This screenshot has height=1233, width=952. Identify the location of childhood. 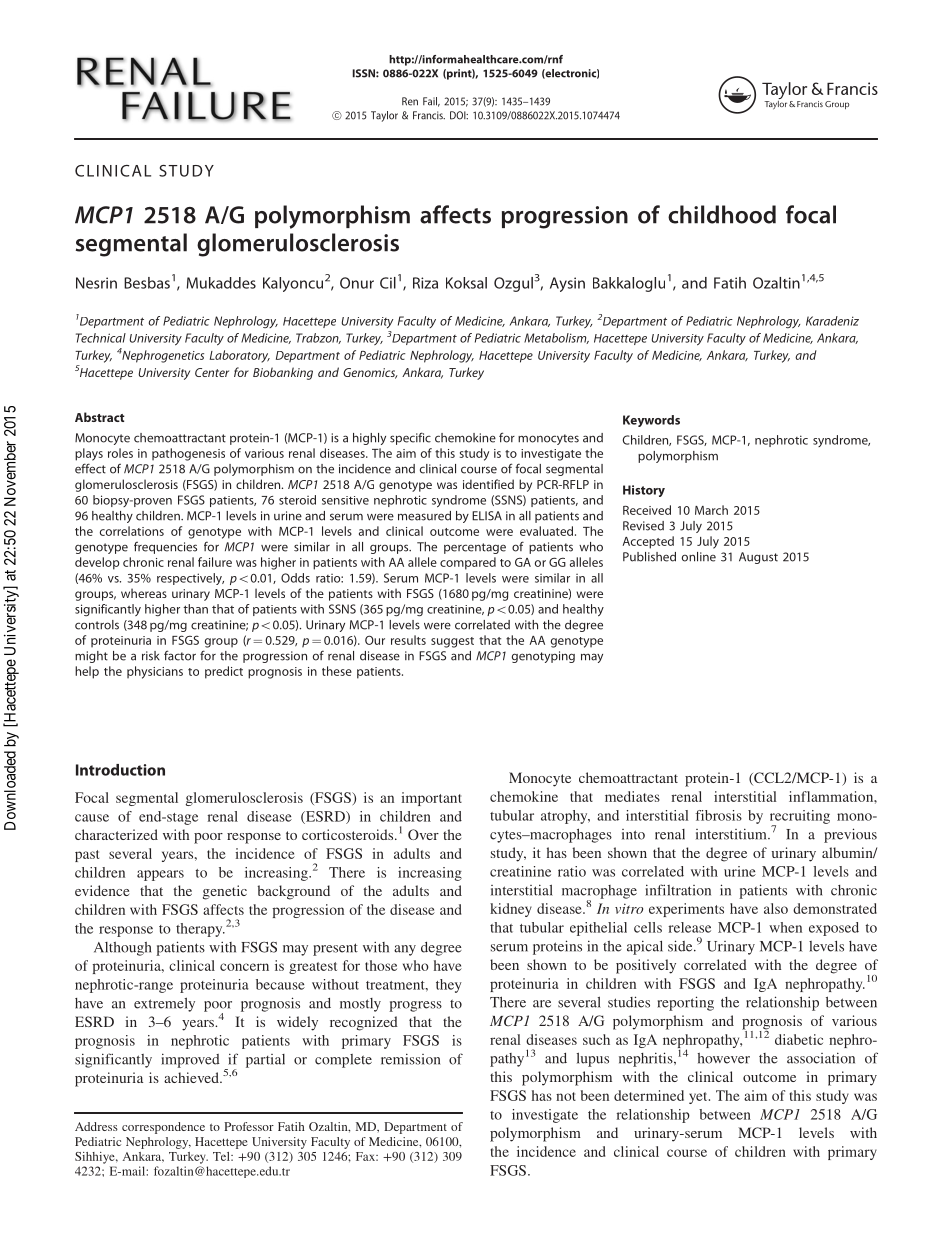
(722, 214).
